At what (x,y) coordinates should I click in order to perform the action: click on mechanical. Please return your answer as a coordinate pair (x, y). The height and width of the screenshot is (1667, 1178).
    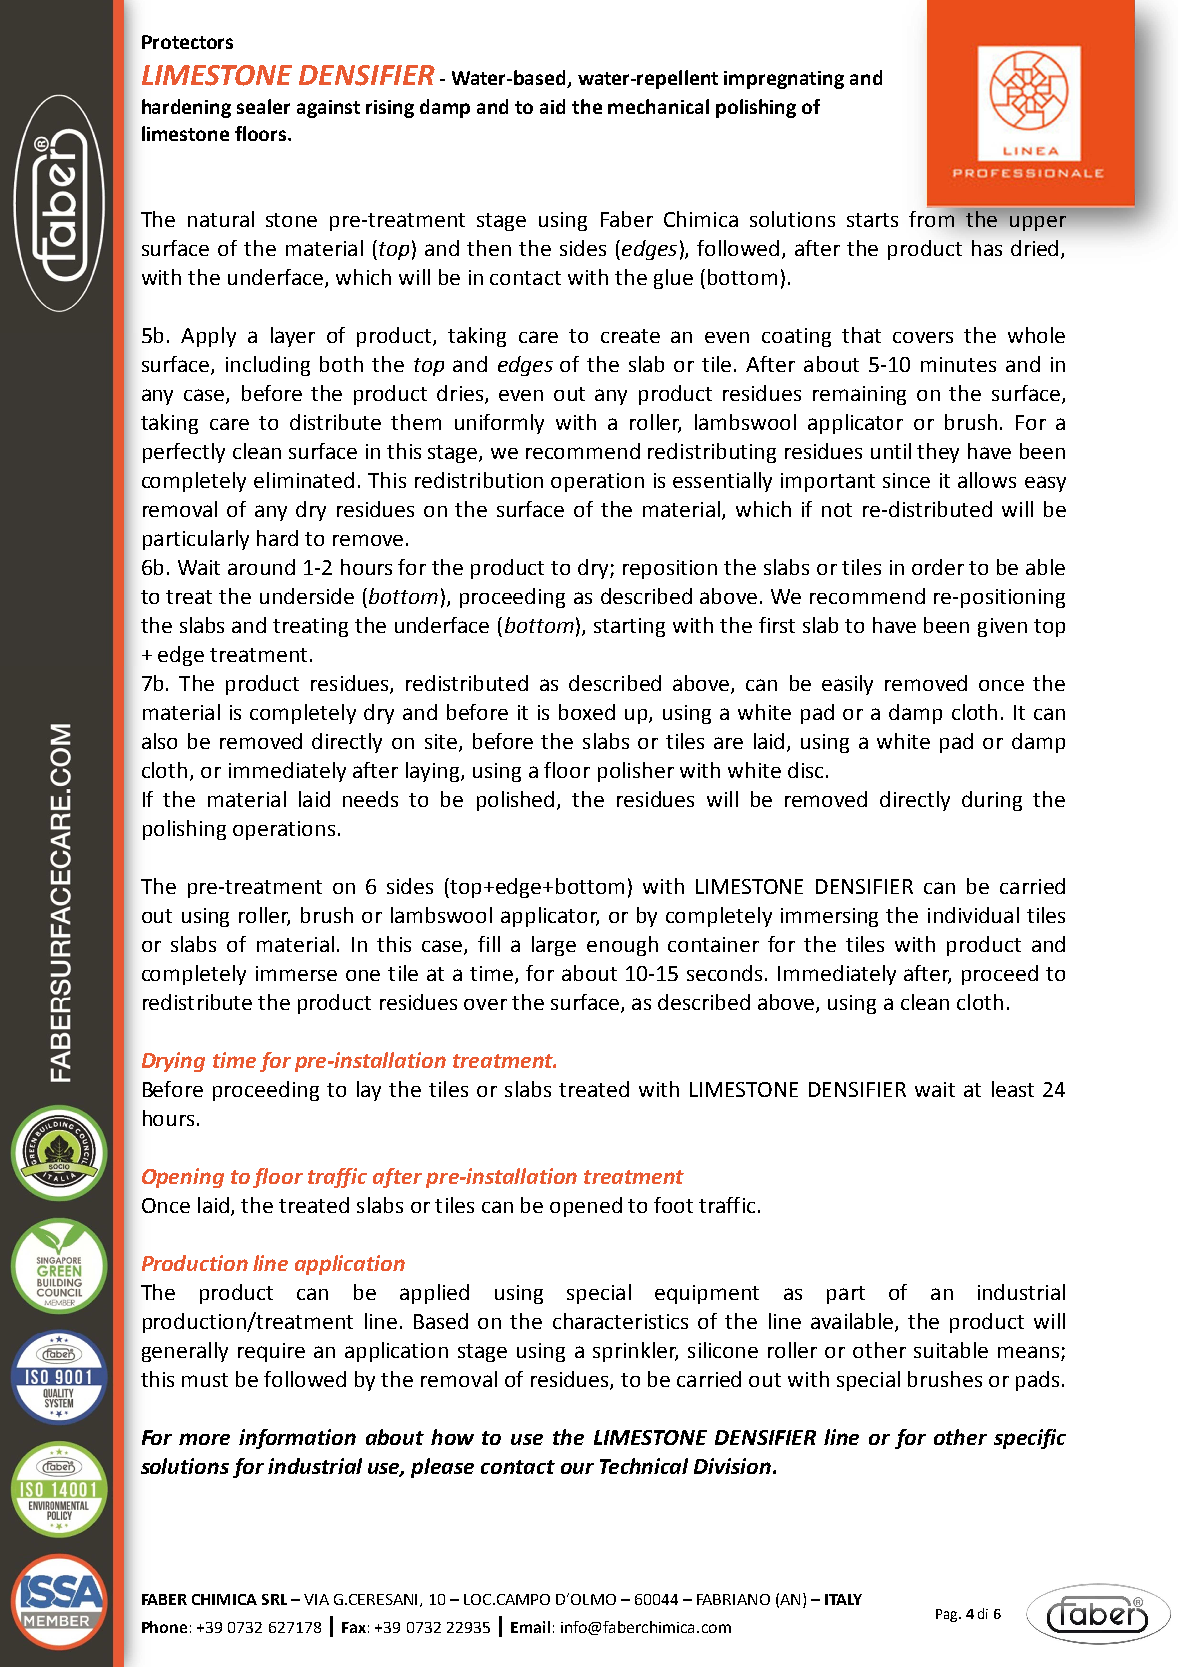
    Looking at the image, I should click on (658, 106).
